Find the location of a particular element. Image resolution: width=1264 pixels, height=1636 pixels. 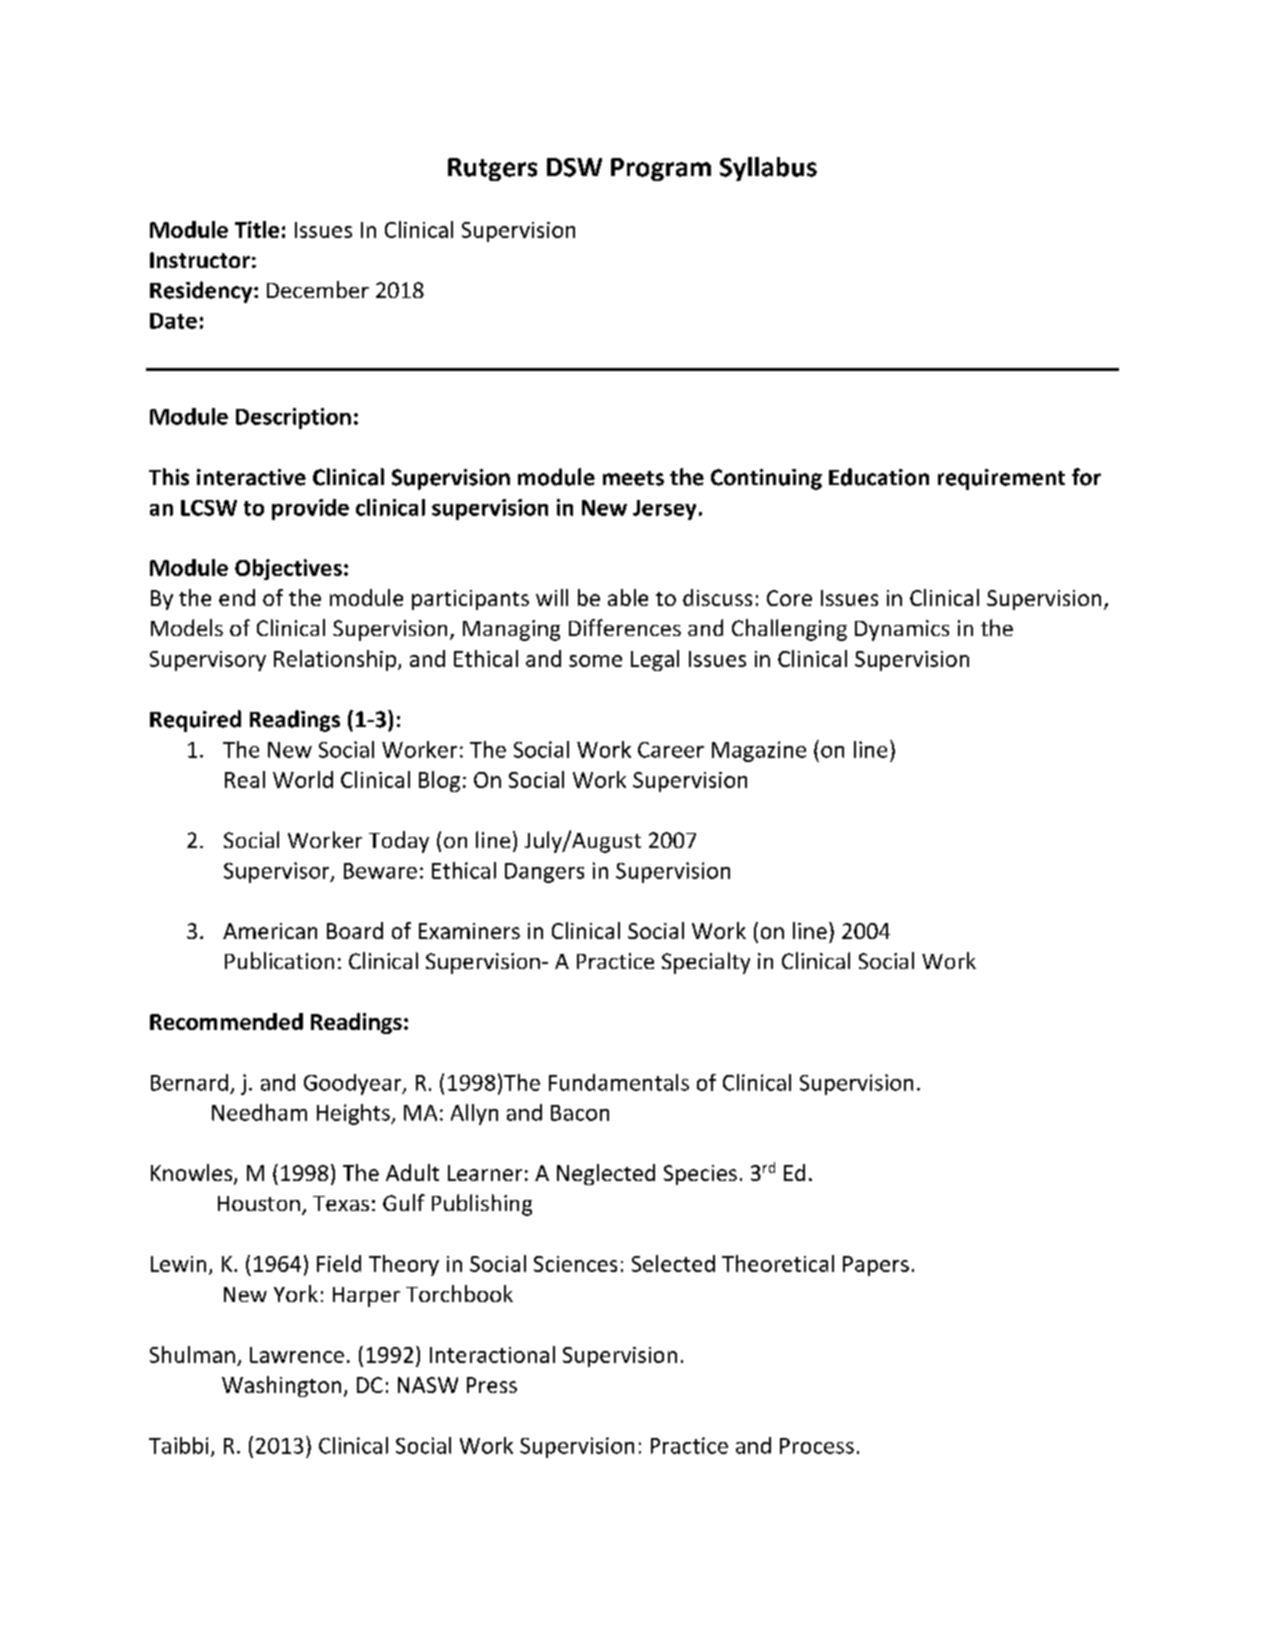

Title is located at coordinates (257, 229).
